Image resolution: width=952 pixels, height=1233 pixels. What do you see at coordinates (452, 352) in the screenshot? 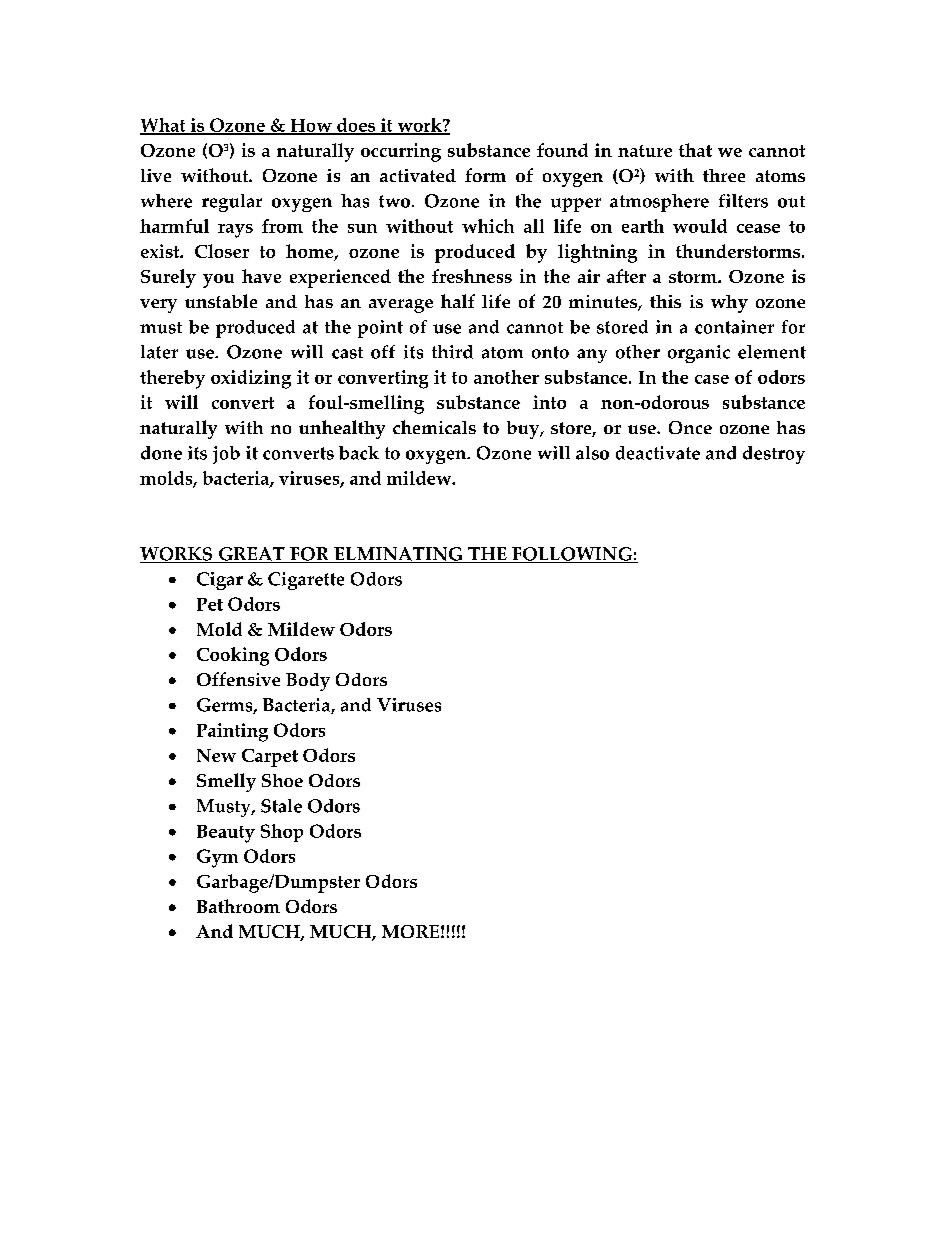
I see `third` at bounding box center [452, 352].
